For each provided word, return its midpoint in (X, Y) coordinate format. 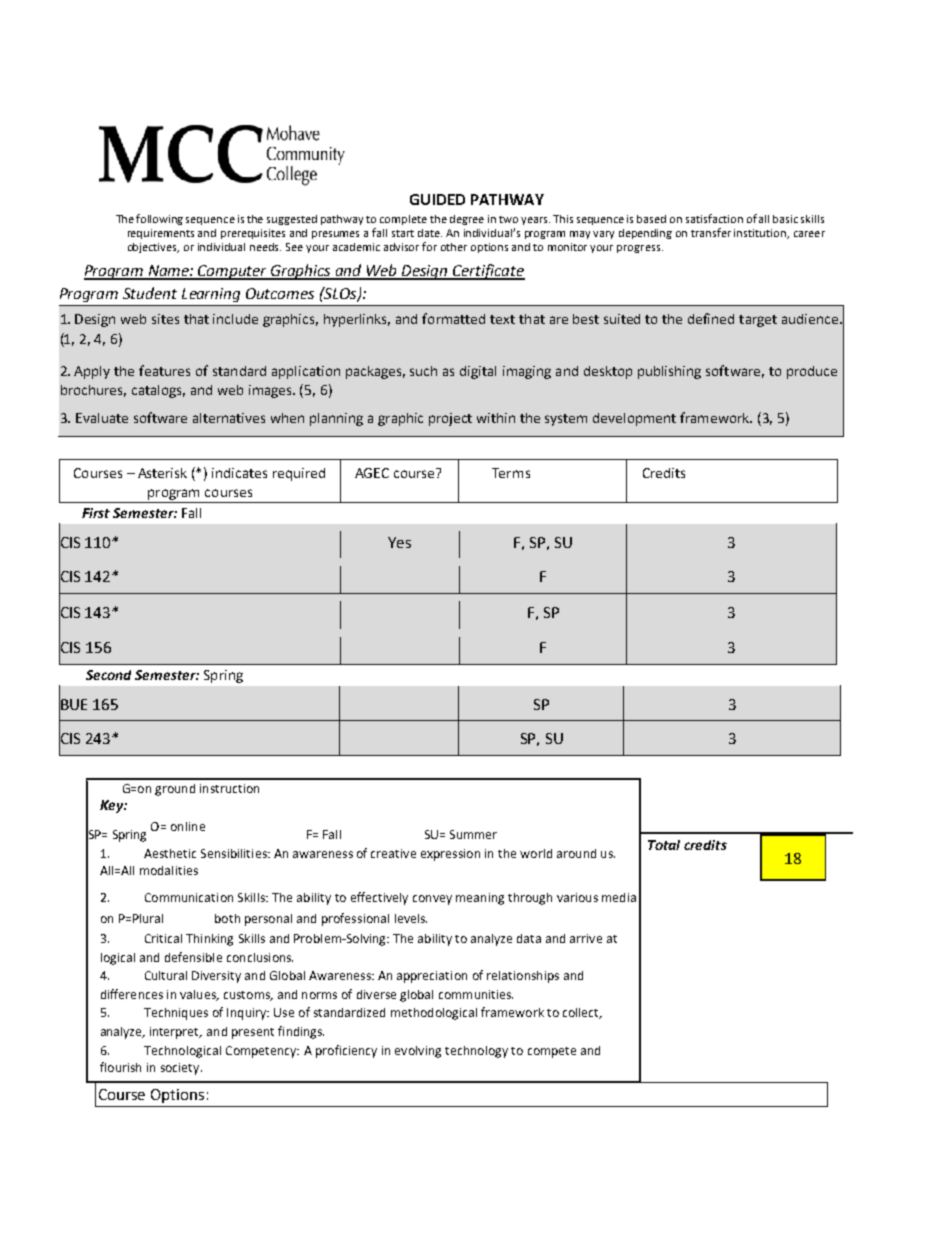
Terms (511, 473)
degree (467, 220)
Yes (399, 542)
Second (108, 675)
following (159, 219)
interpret (176, 1033)
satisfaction (714, 218)
